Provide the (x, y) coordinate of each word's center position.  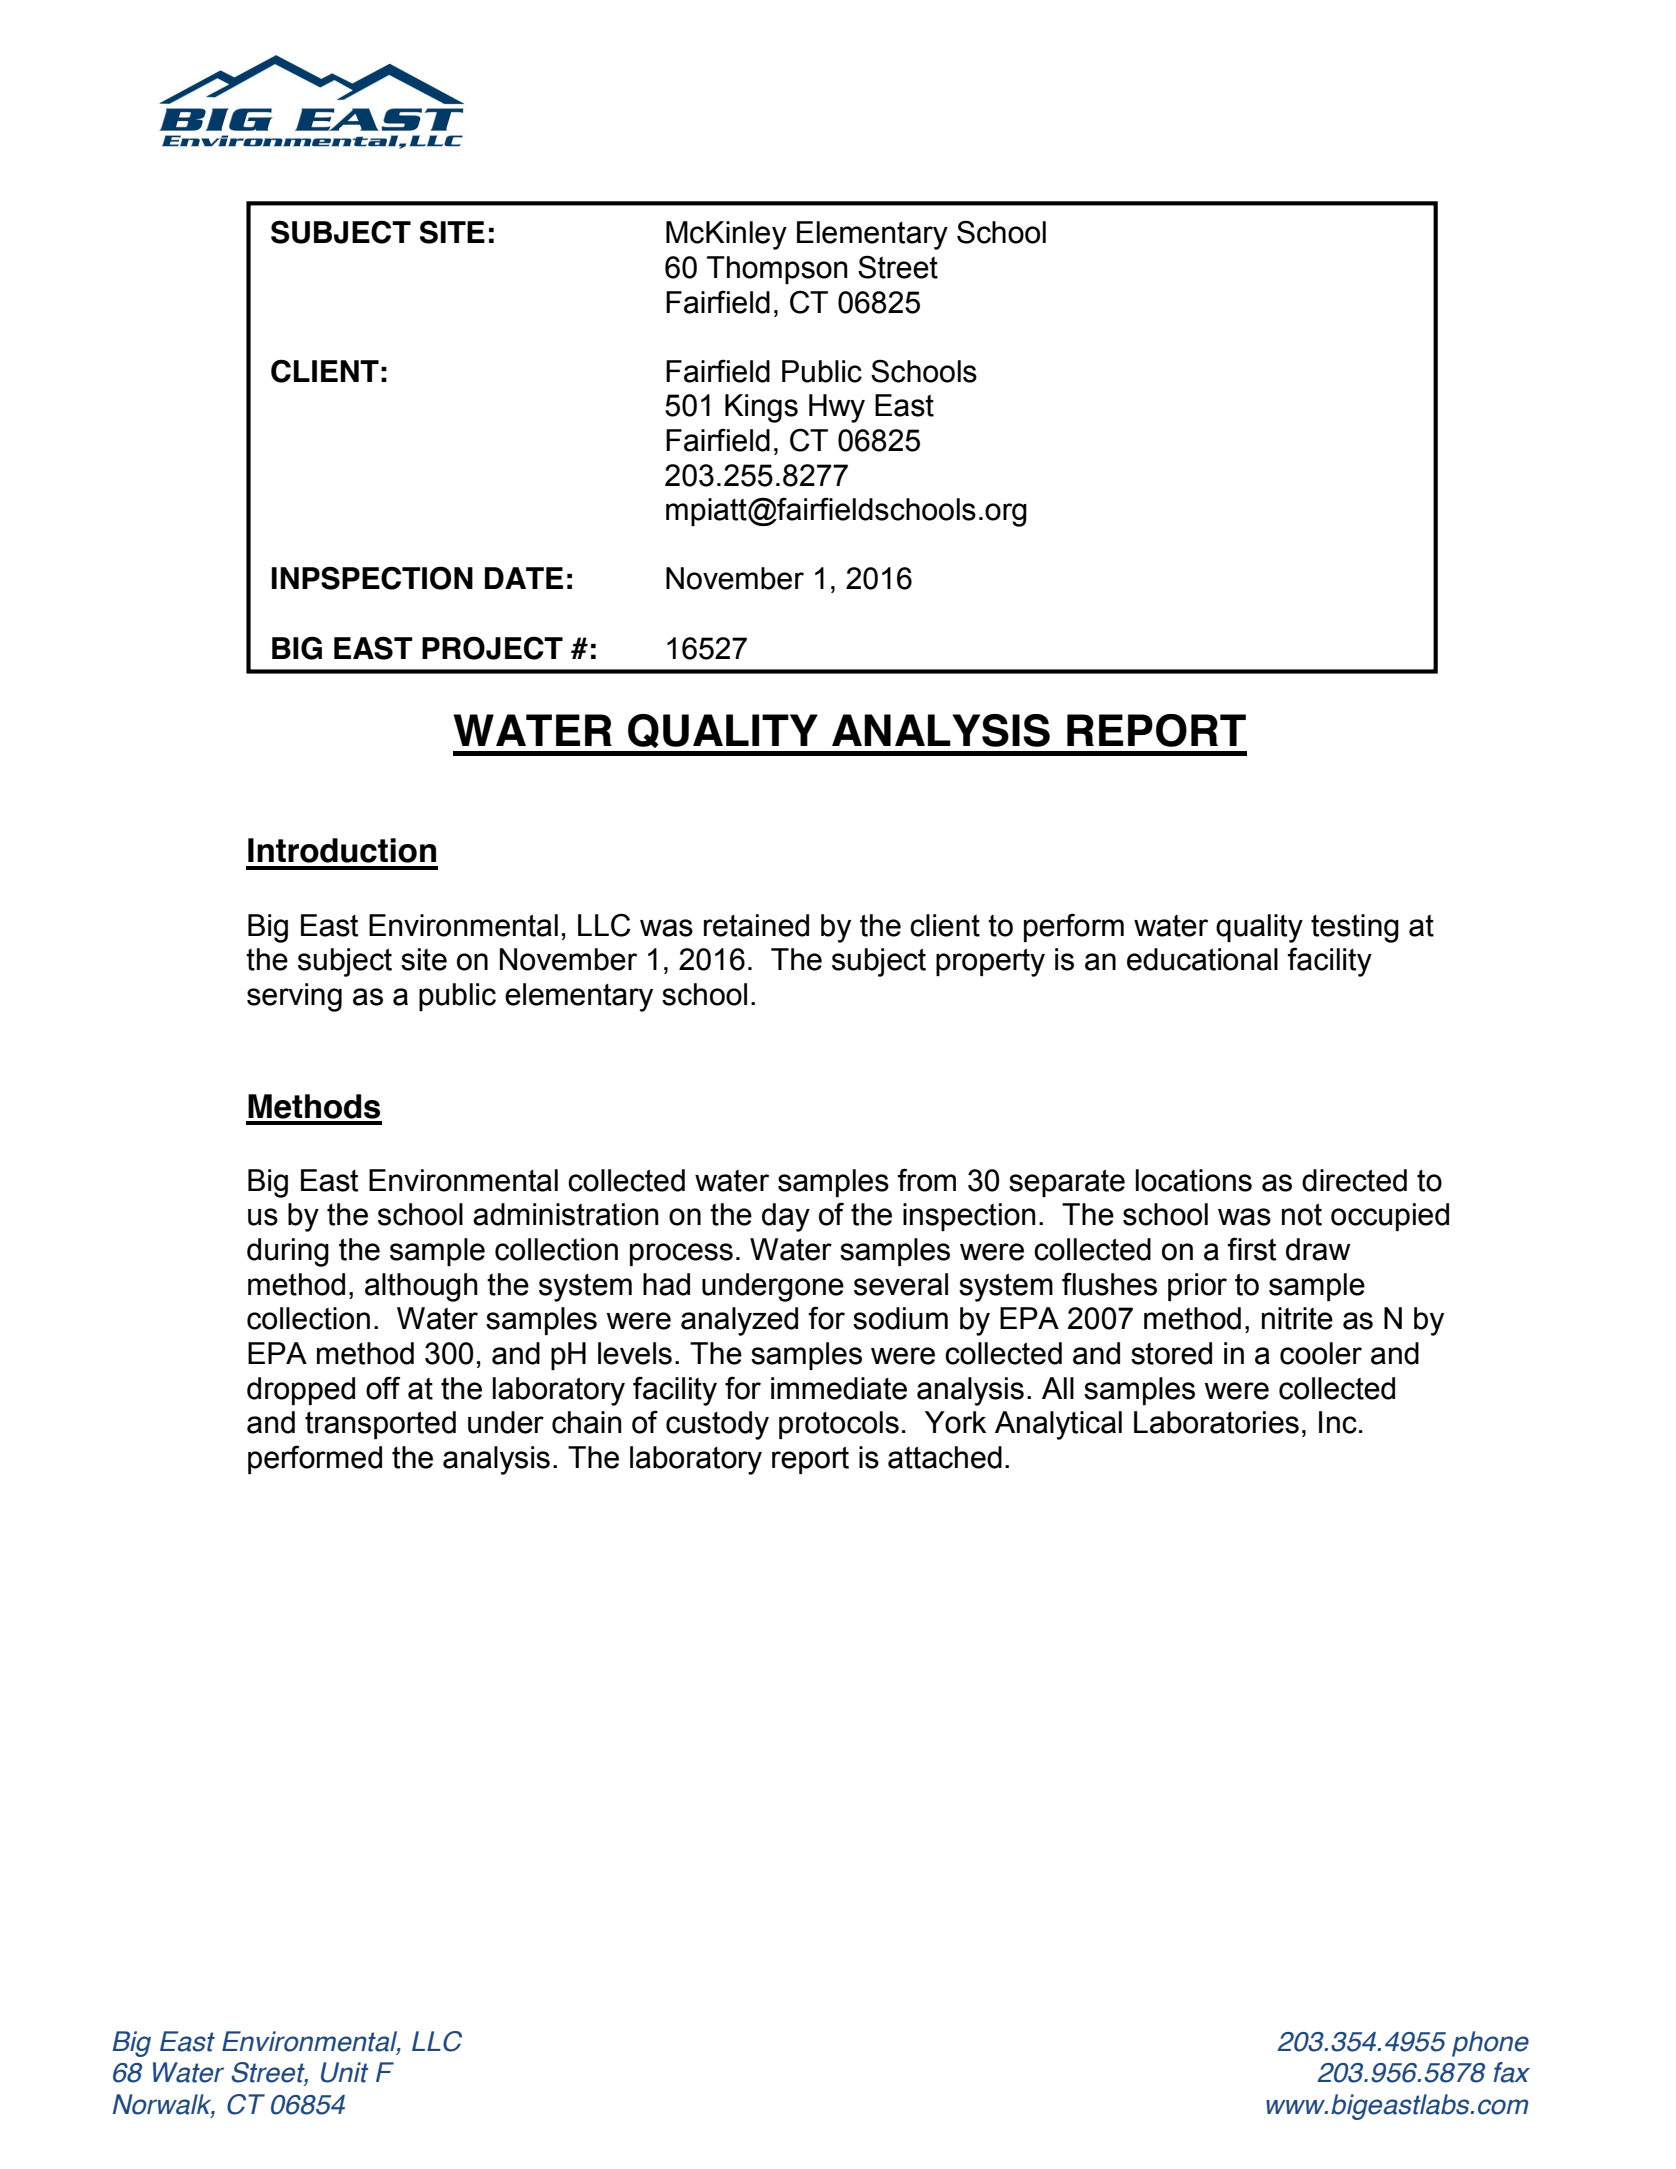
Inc (1338, 1422)
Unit (345, 2072)
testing (1355, 928)
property (990, 962)
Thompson (777, 270)
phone (1490, 2044)
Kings (761, 408)
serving (294, 997)
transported (380, 1425)
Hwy (837, 408)
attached (945, 1457)
